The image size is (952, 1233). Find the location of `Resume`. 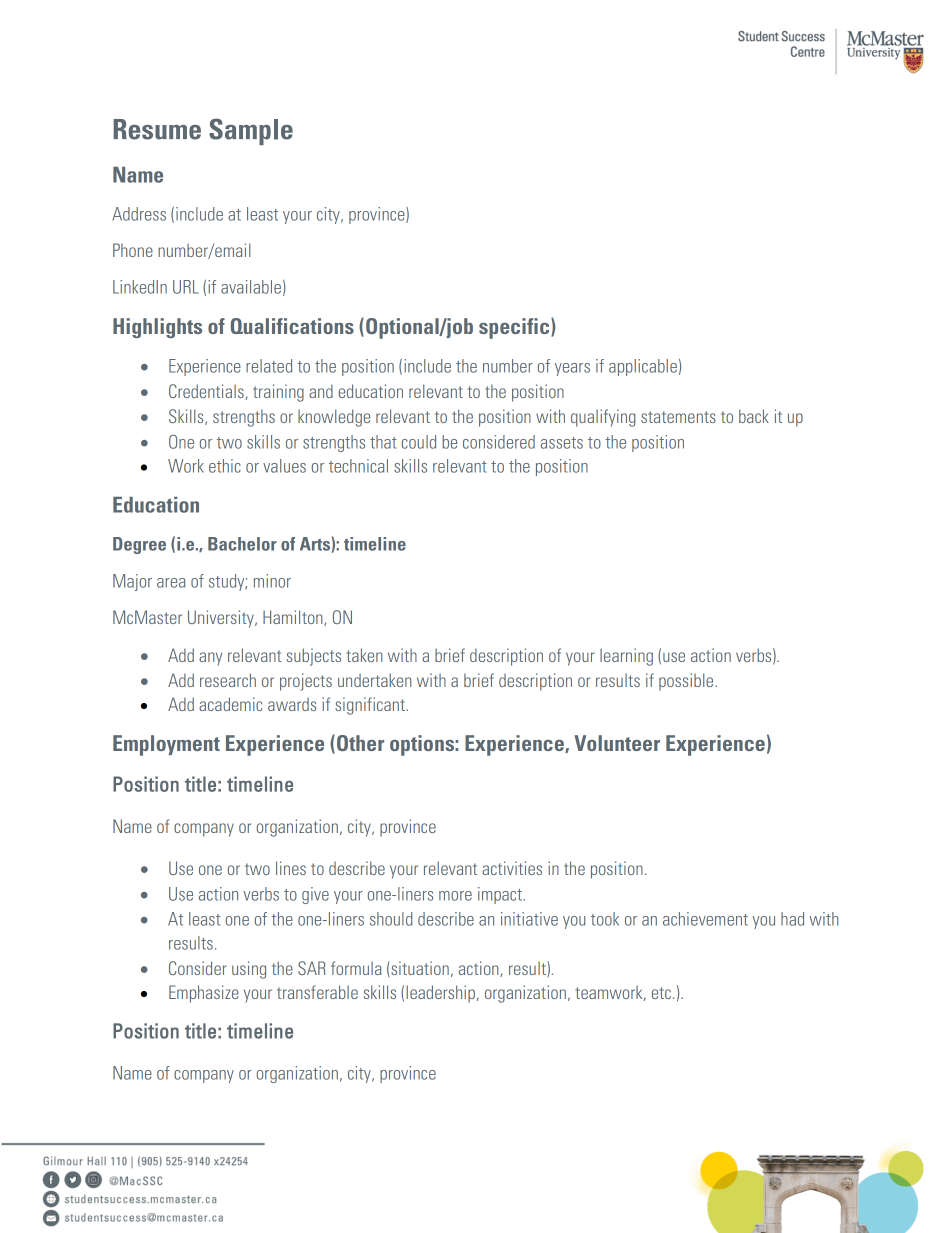

Resume is located at coordinates (157, 129).
